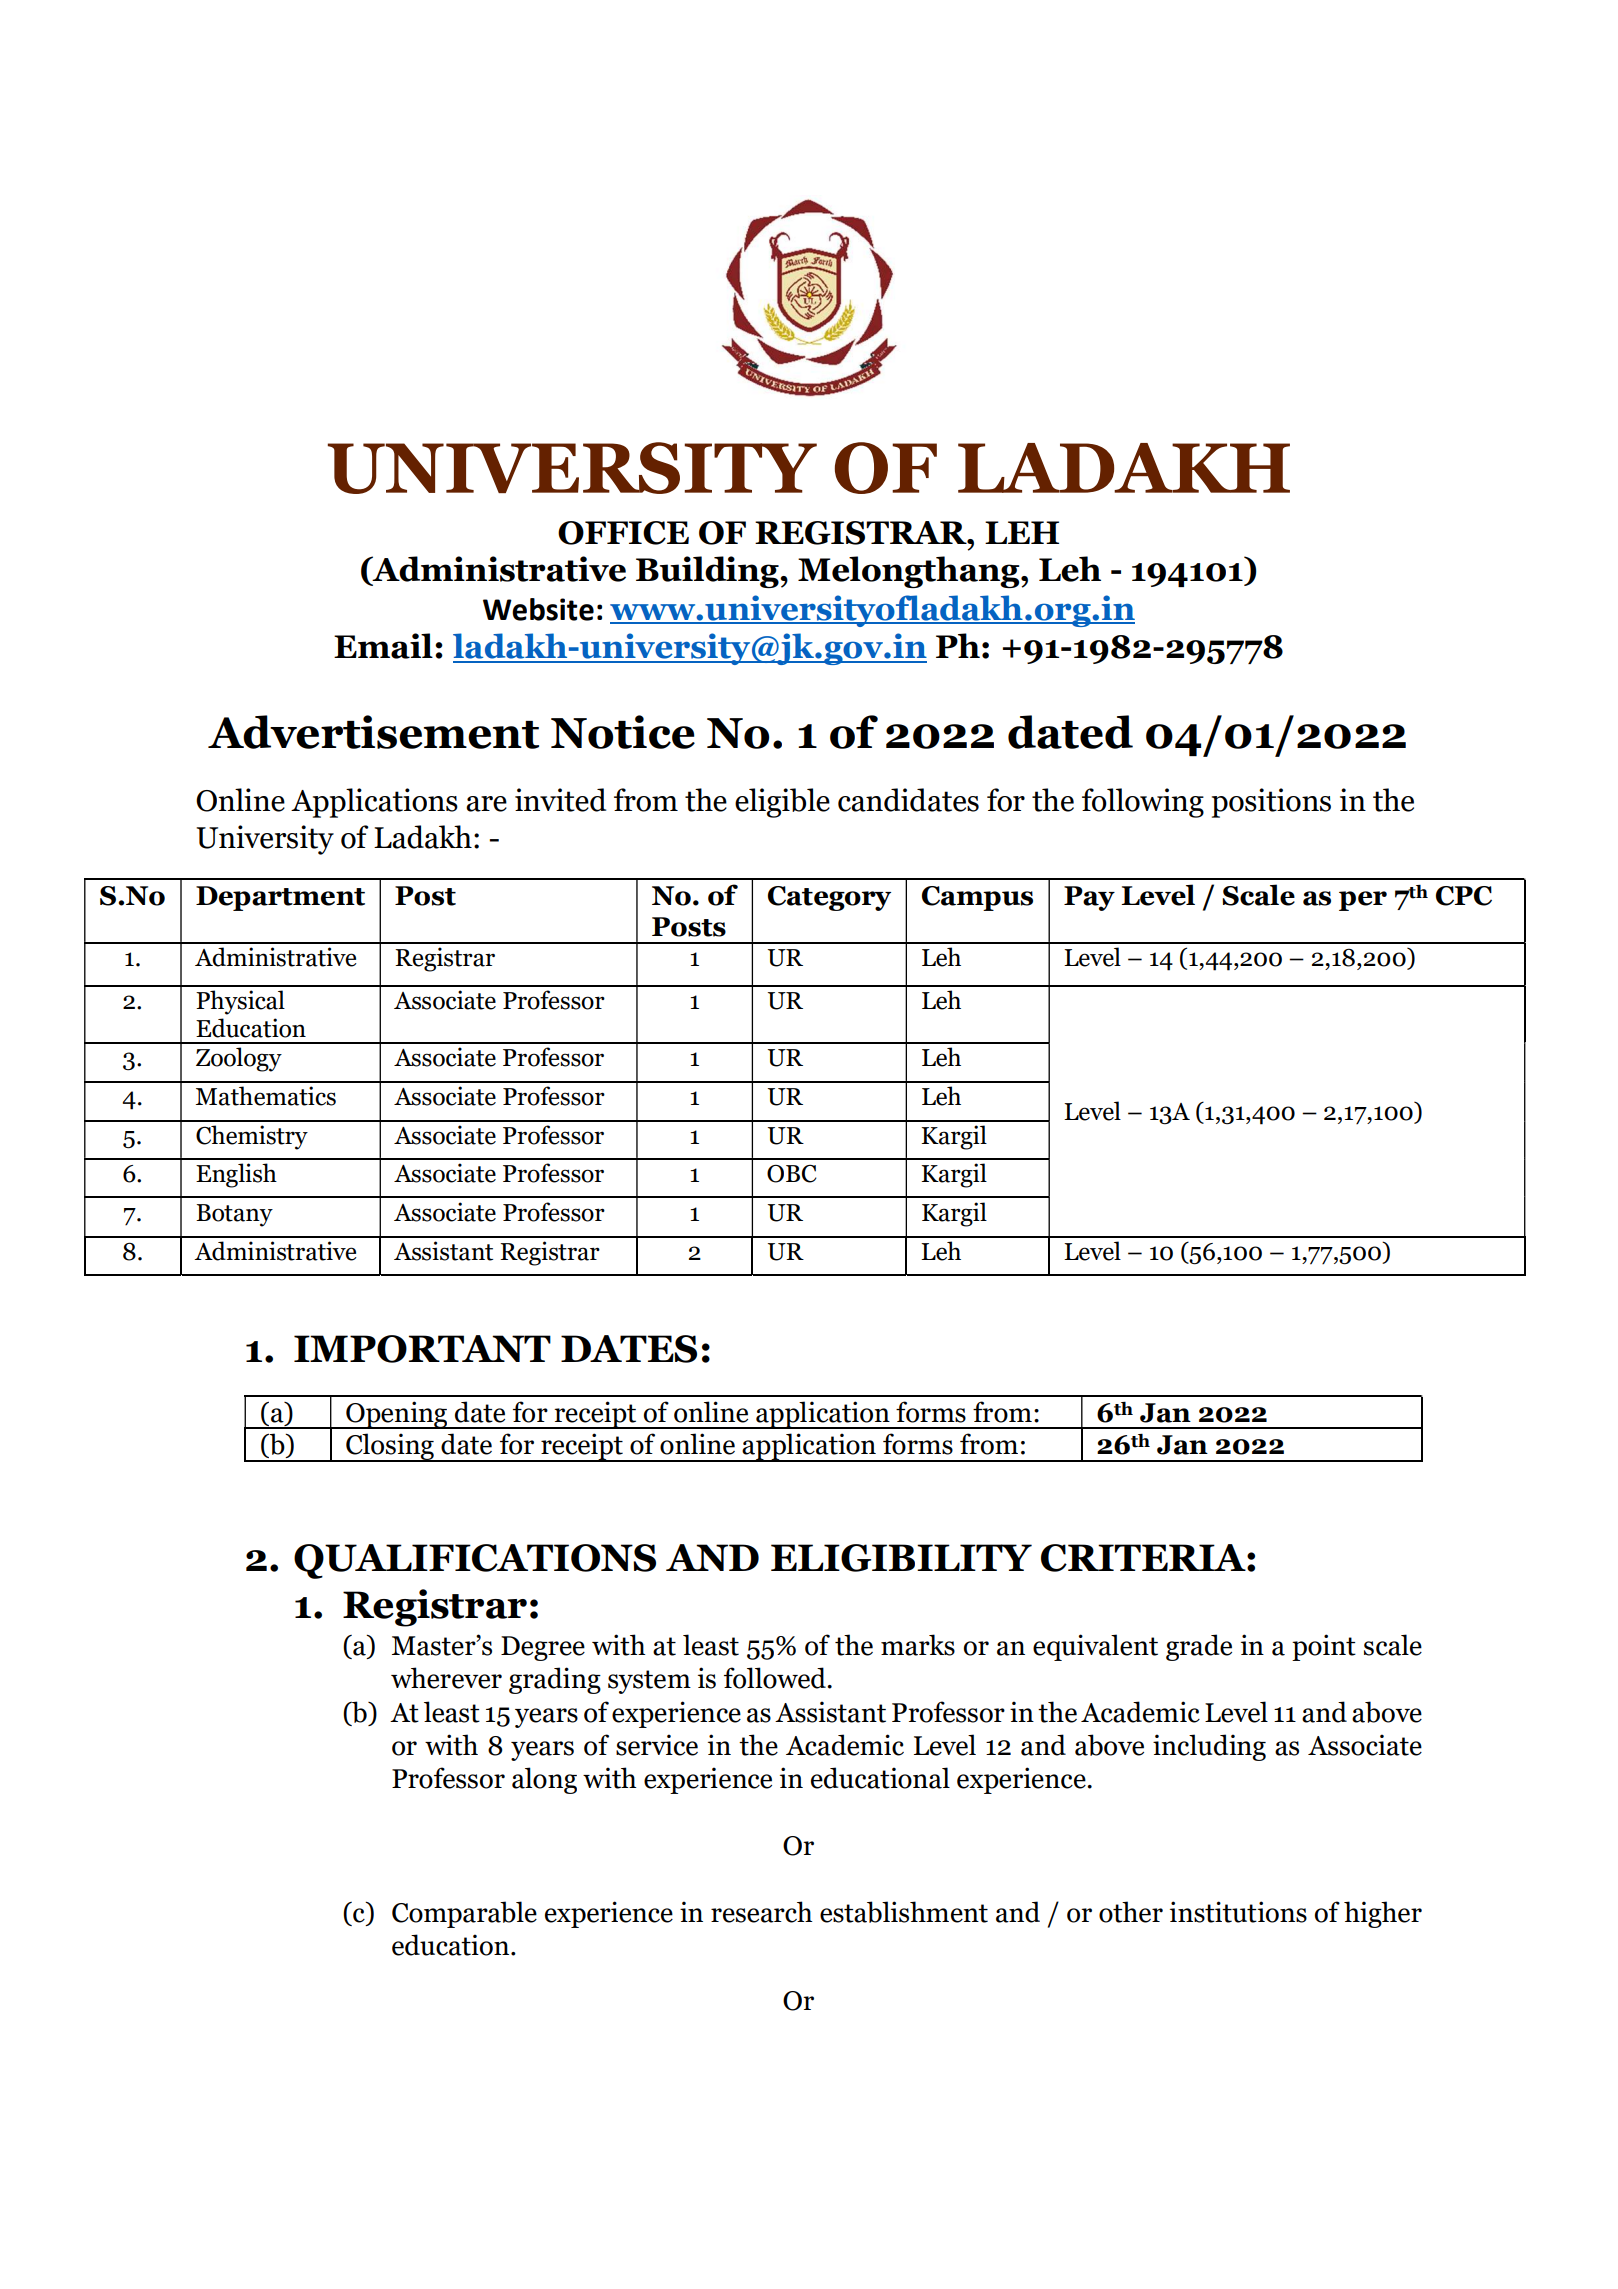  Describe the element at coordinates (422, 1349) in the screenshot. I see `IMPORTANT` at that location.
